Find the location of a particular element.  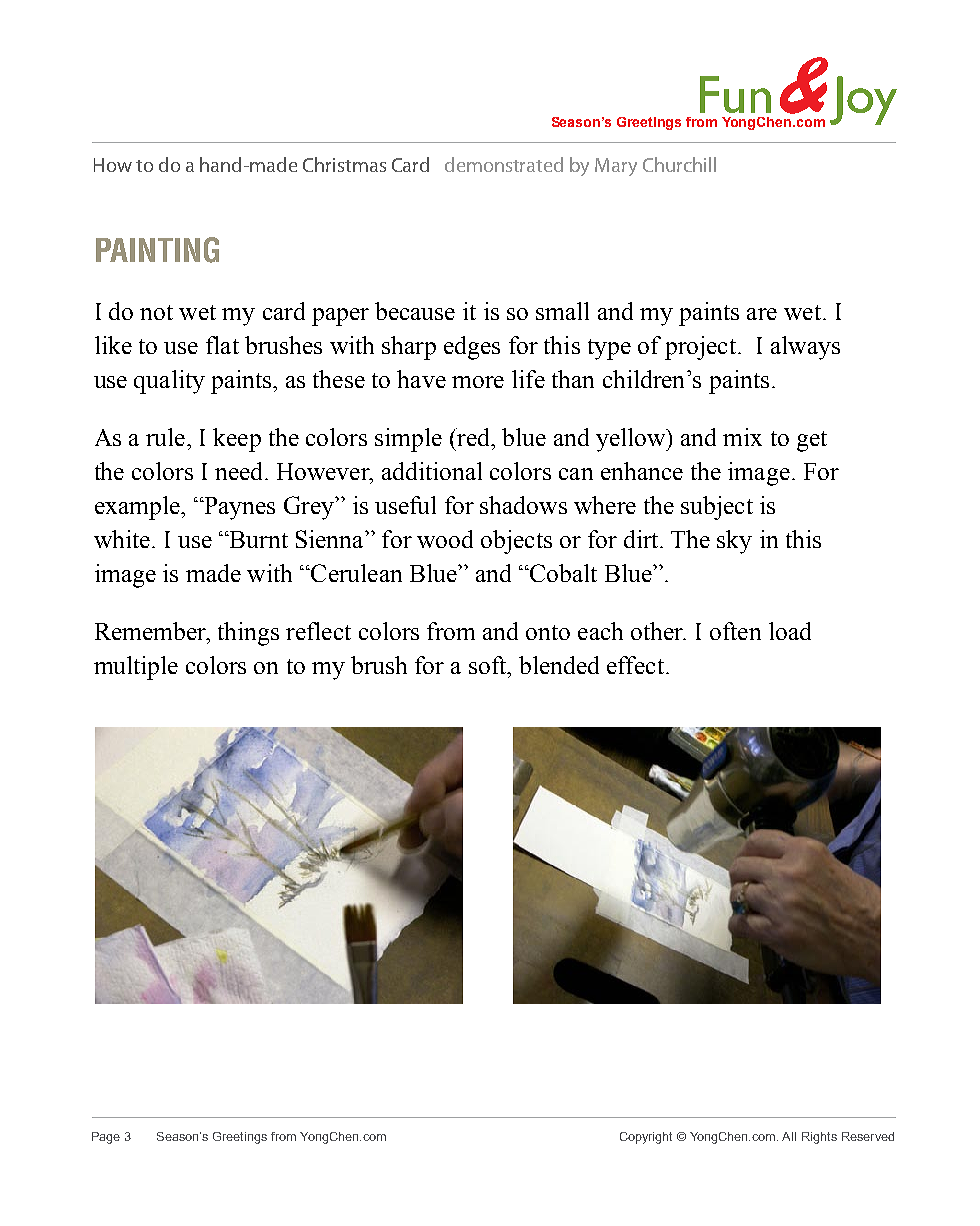

effect is located at coordinates (635, 665).
